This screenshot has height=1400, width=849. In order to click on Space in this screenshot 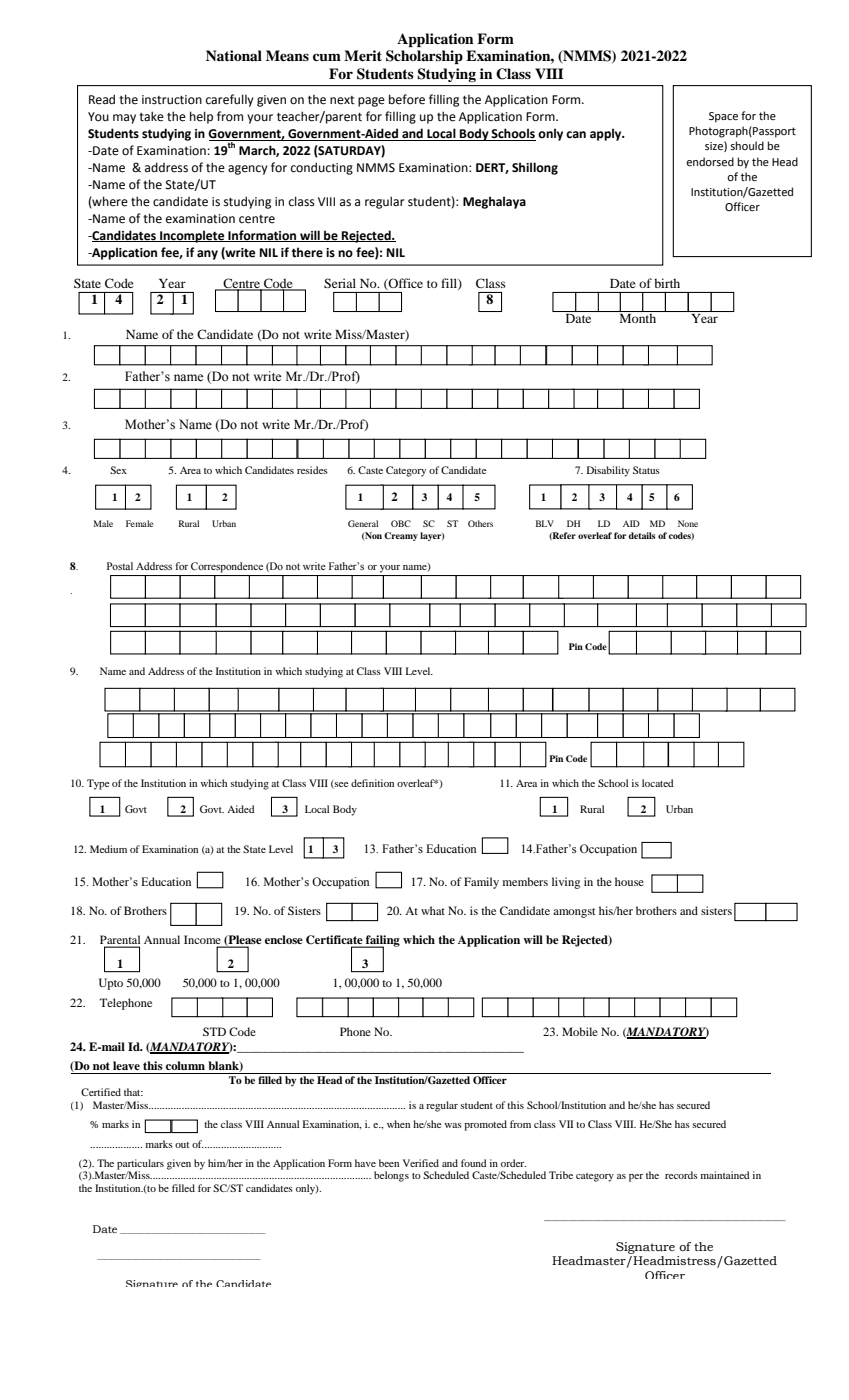, I will do `click(723, 117)`.
